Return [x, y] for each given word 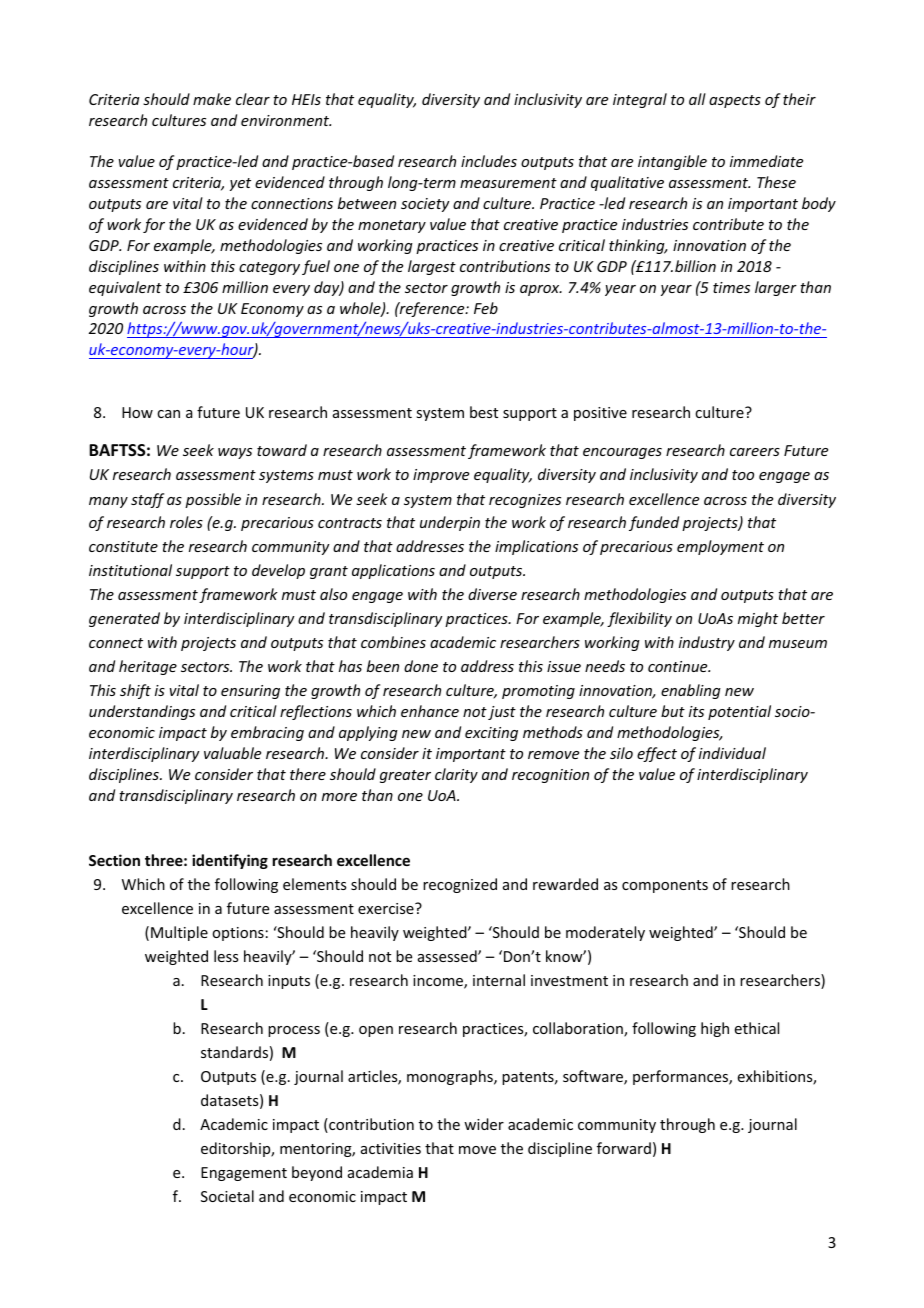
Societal [227, 1196]
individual [732, 753]
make [212, 99]
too [743, 475]
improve [441, 476]
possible [213, 500]
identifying [230, 861]
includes [489, 161]
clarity [456, 775]
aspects [735, 101]
